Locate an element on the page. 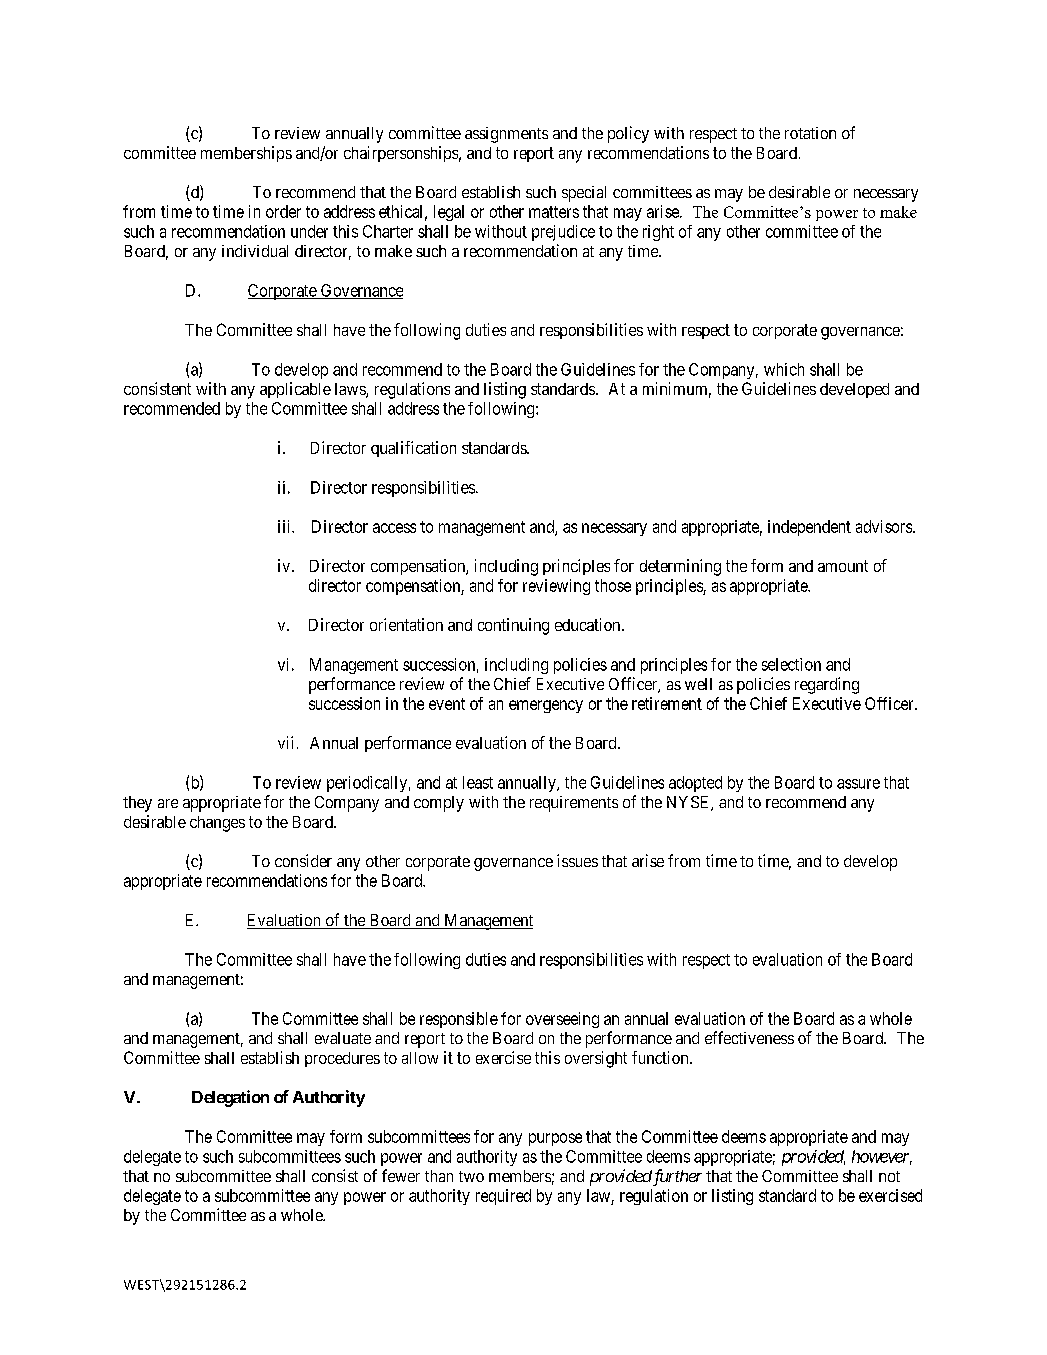 The image size is (1047, 1355). changes is located at coordinates (217, 824).
